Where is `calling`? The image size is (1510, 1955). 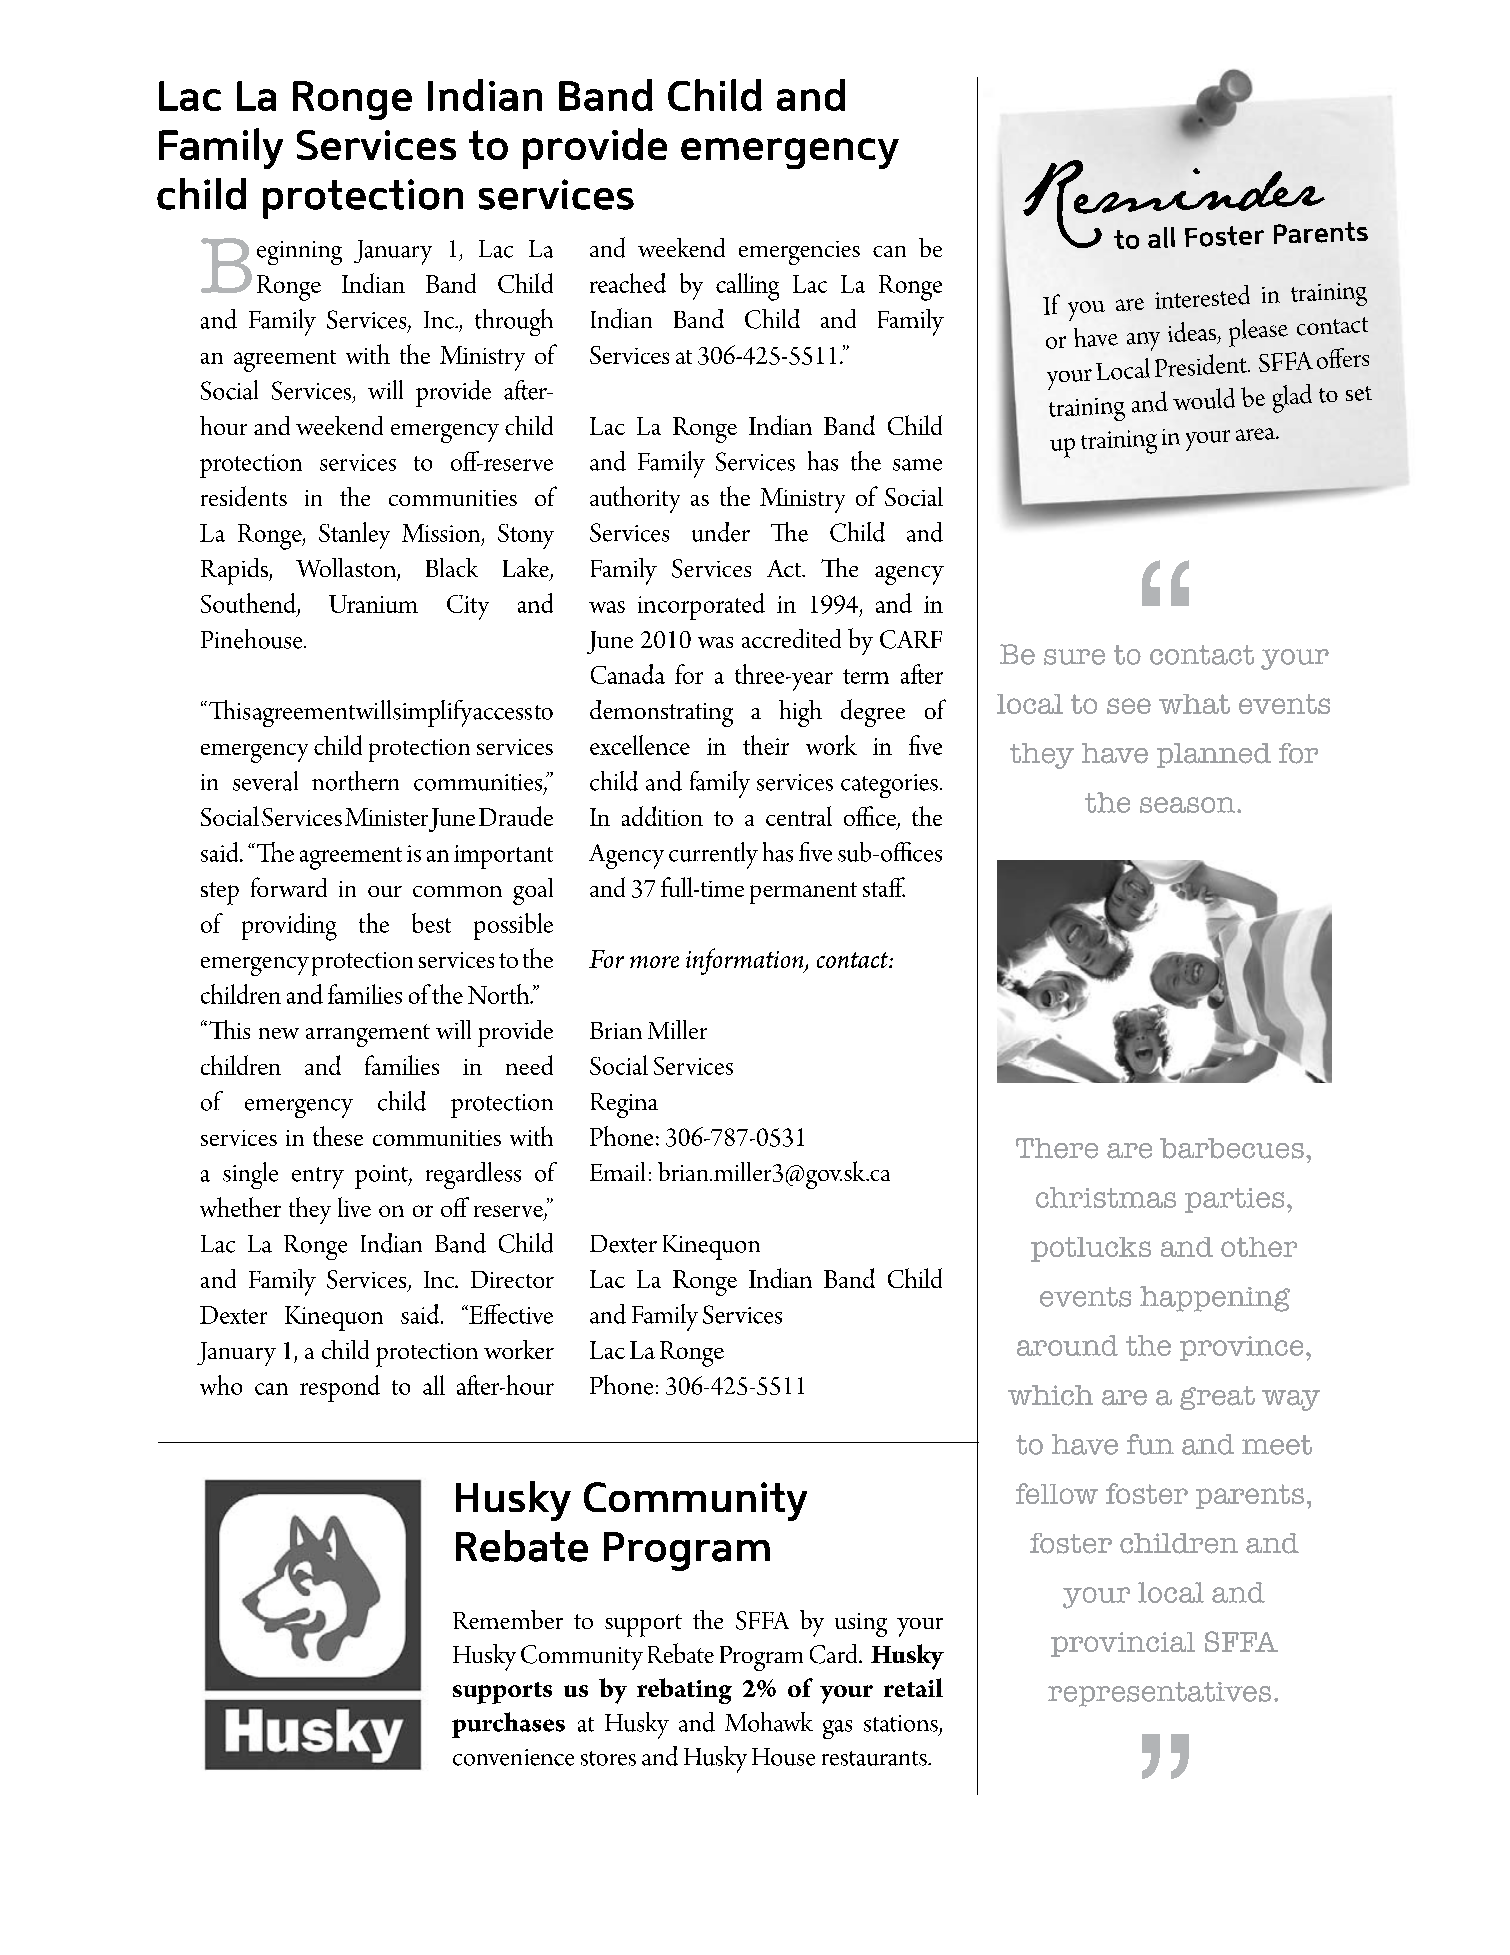 calling is located at coordinates (747, 287).
